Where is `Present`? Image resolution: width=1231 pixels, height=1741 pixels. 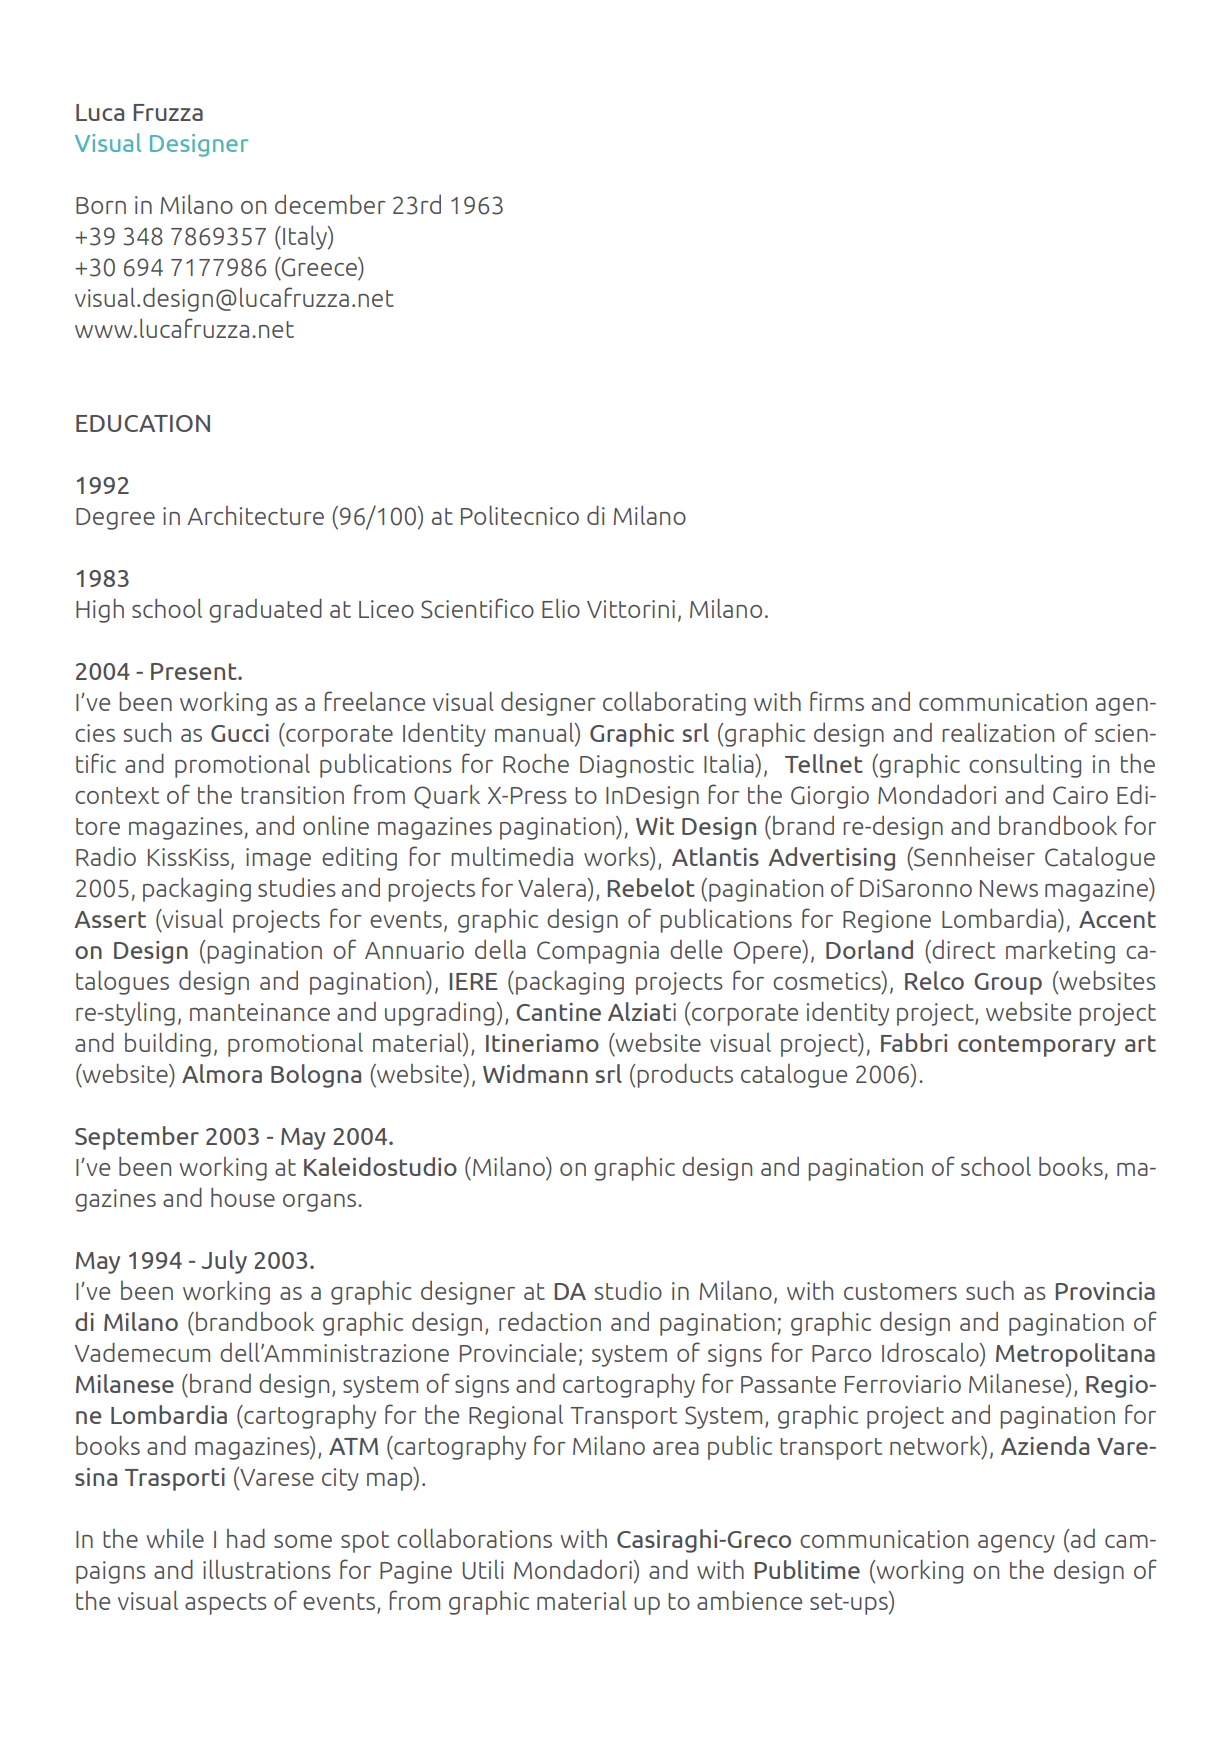
Present is located at coordinates (195, 671).
